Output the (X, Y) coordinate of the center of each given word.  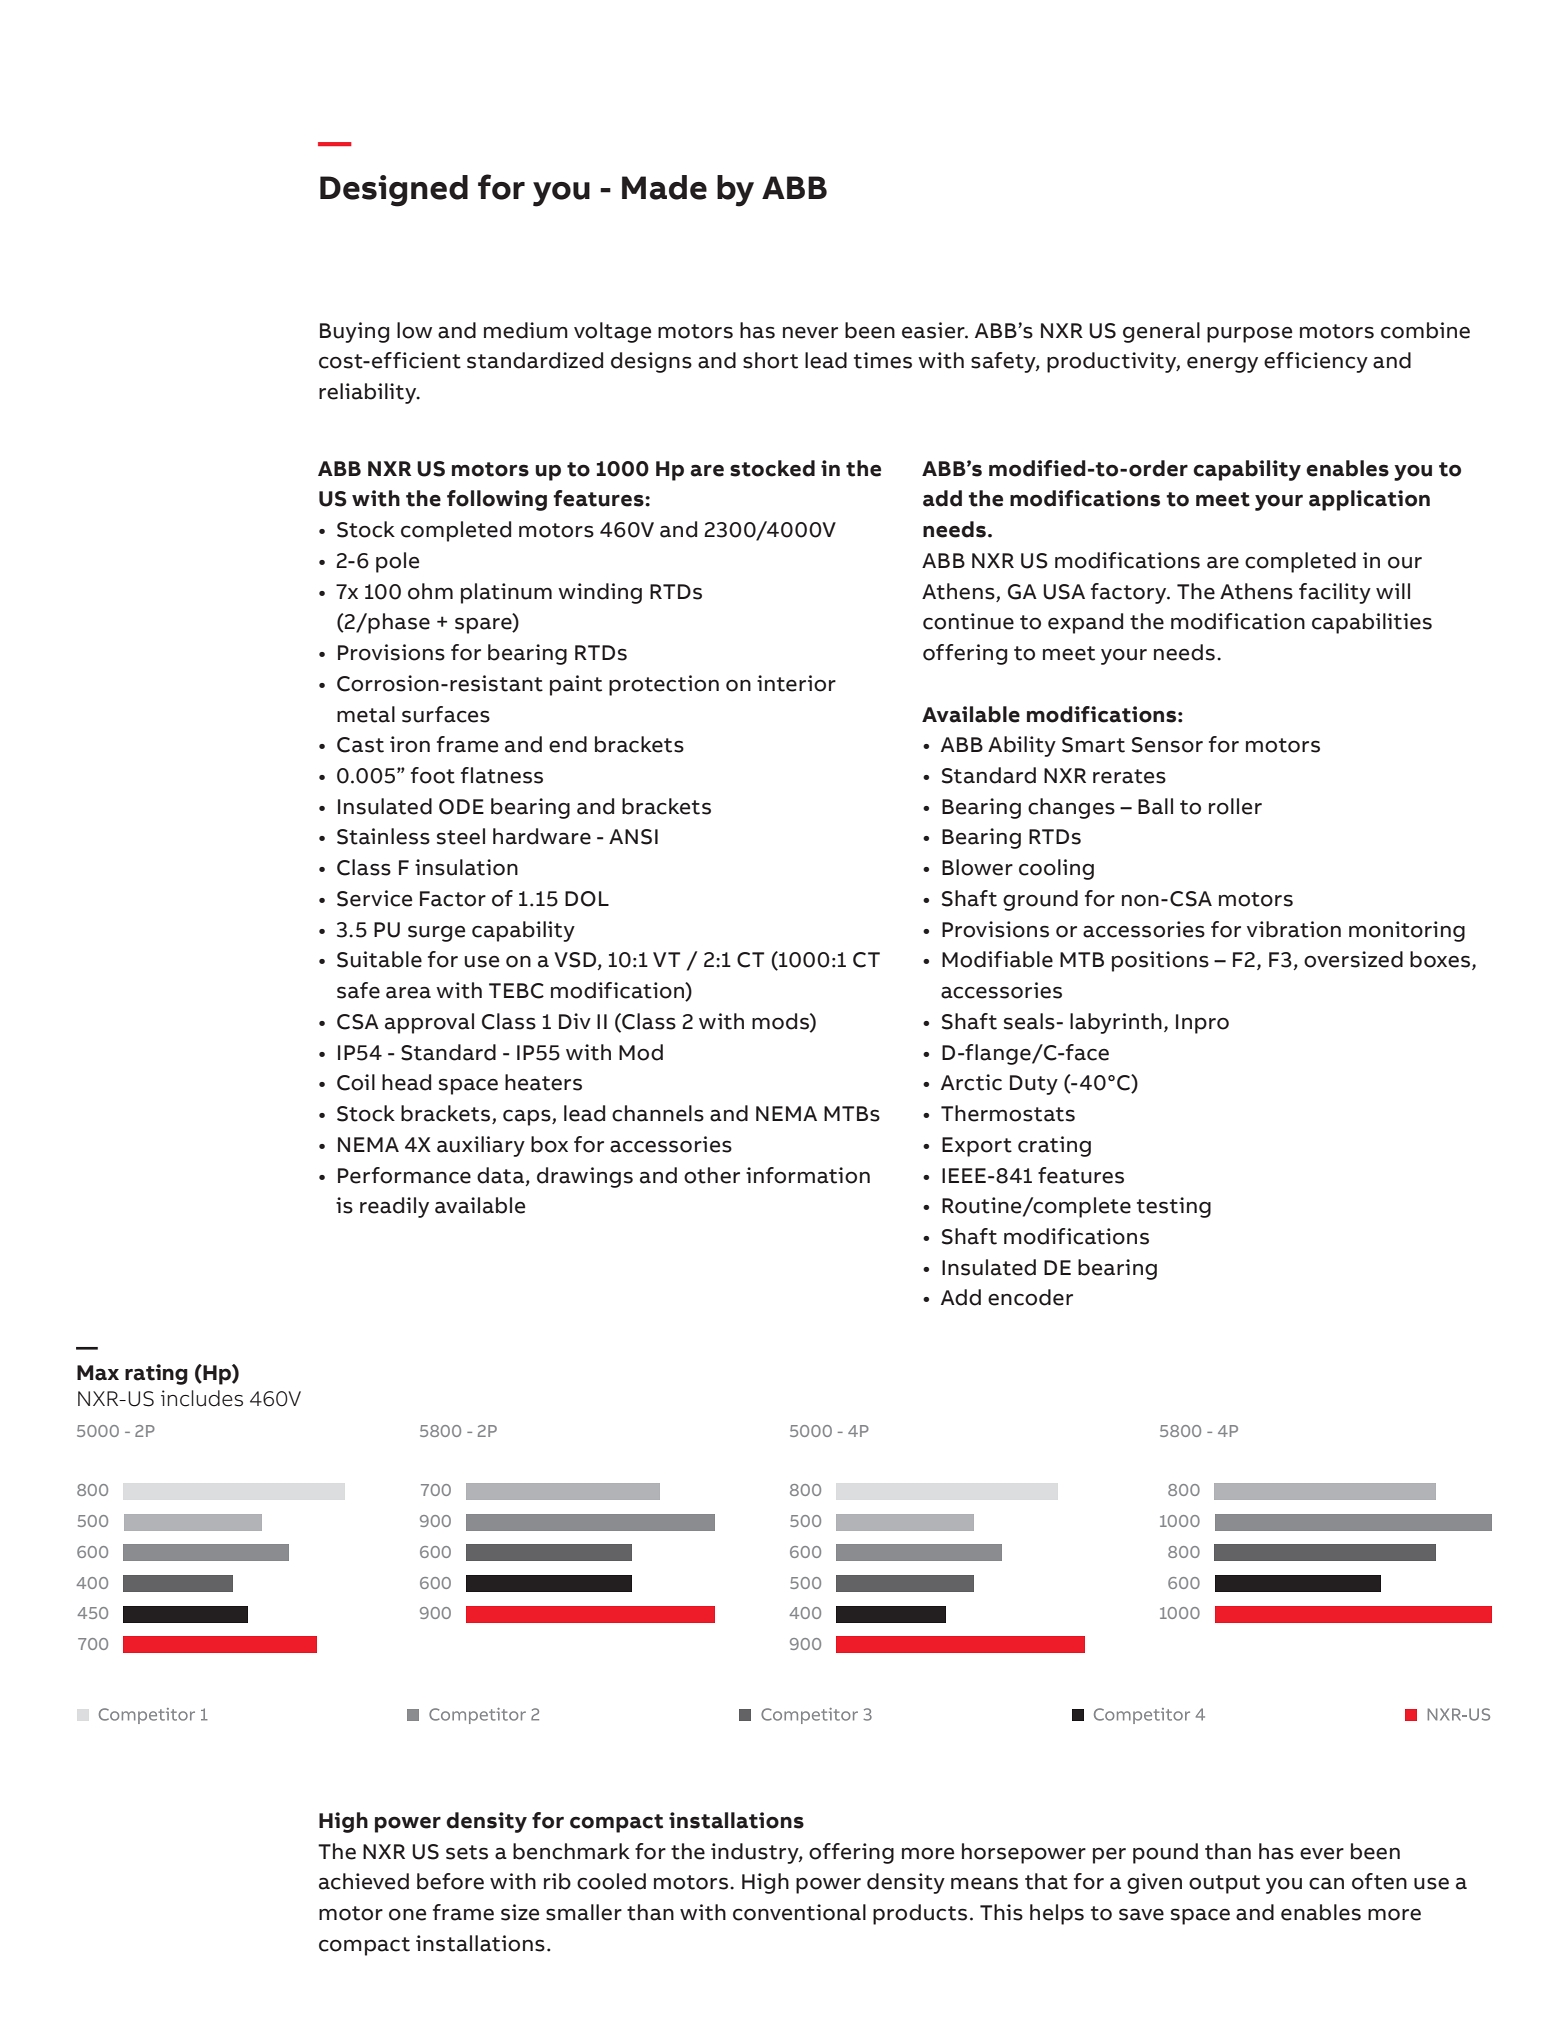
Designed (394, 191)
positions (1160, 961)
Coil (356, 1082)
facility (1335, 593)
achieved (364, 1881)
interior (796, 683)
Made (664, 187)
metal (366, 714)
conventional (799, 1912)
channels (658, 1113)
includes (202, 1398)
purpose (1249, 334)
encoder (1030, 1297)
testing (1174, 1207)
